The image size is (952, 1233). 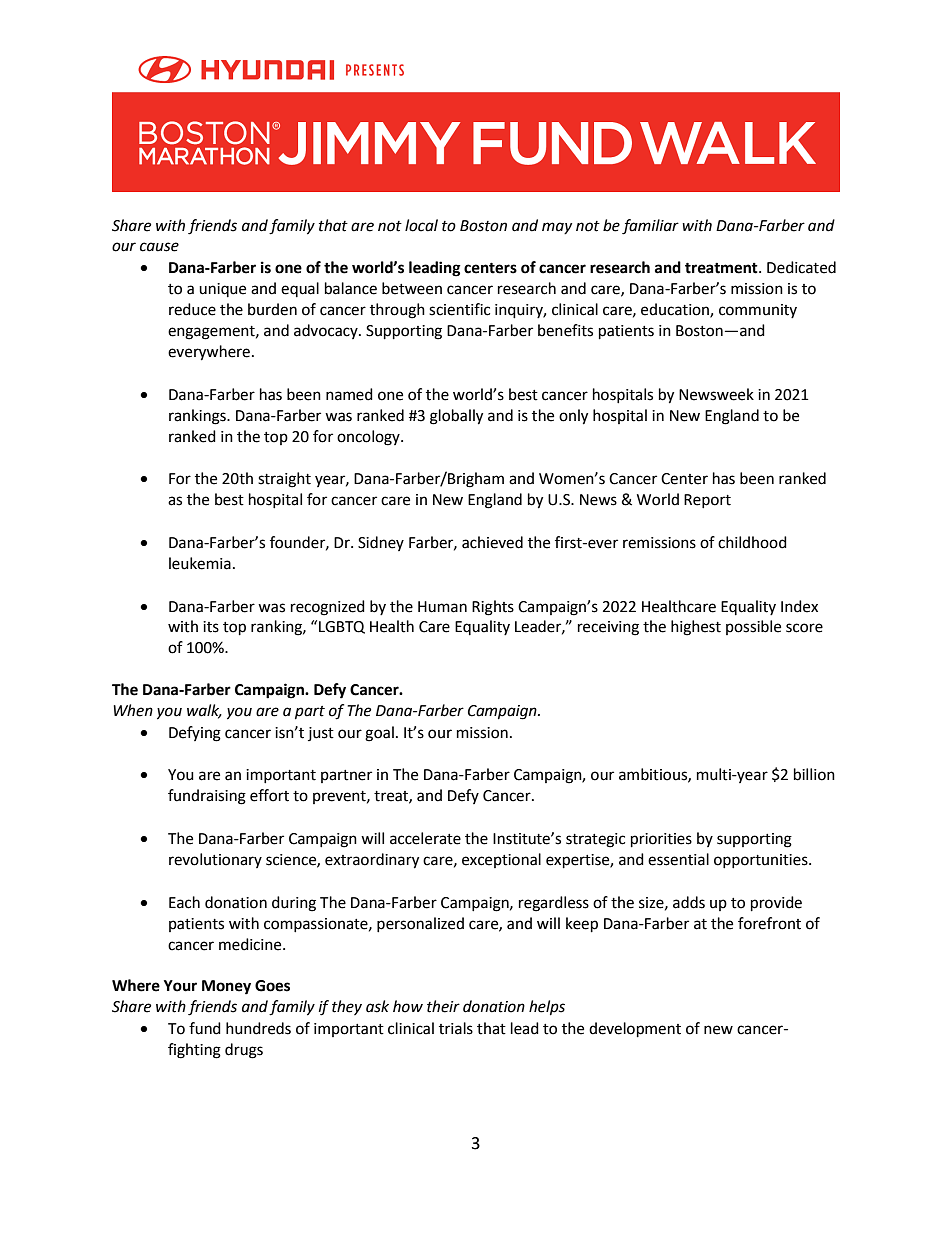 I want to click on effort, so click(x=269, y=795).
